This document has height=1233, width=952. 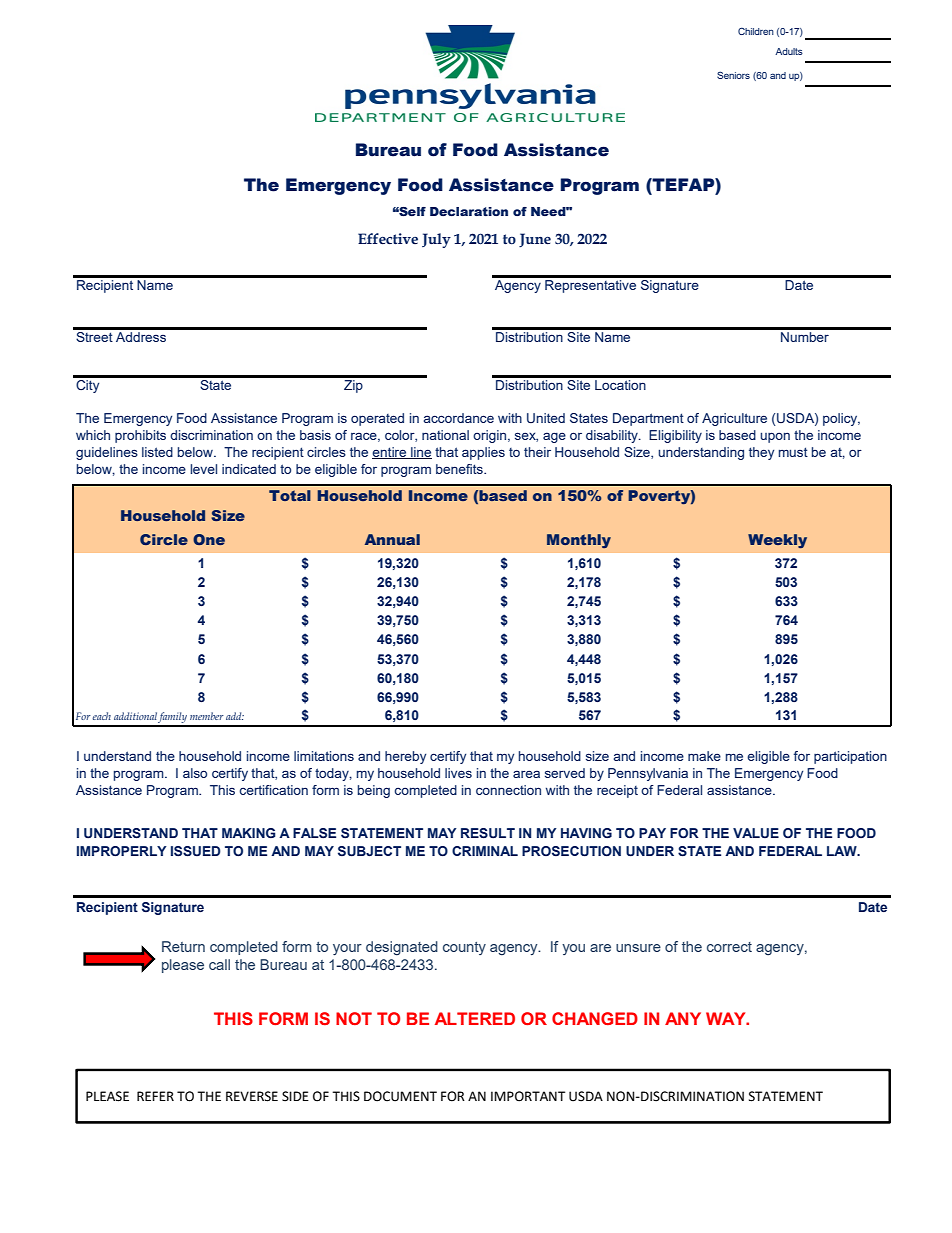 What do you see at coordinates (155, 1096) in the document?
I see `REFER` at bounding box center [155, 1096].
